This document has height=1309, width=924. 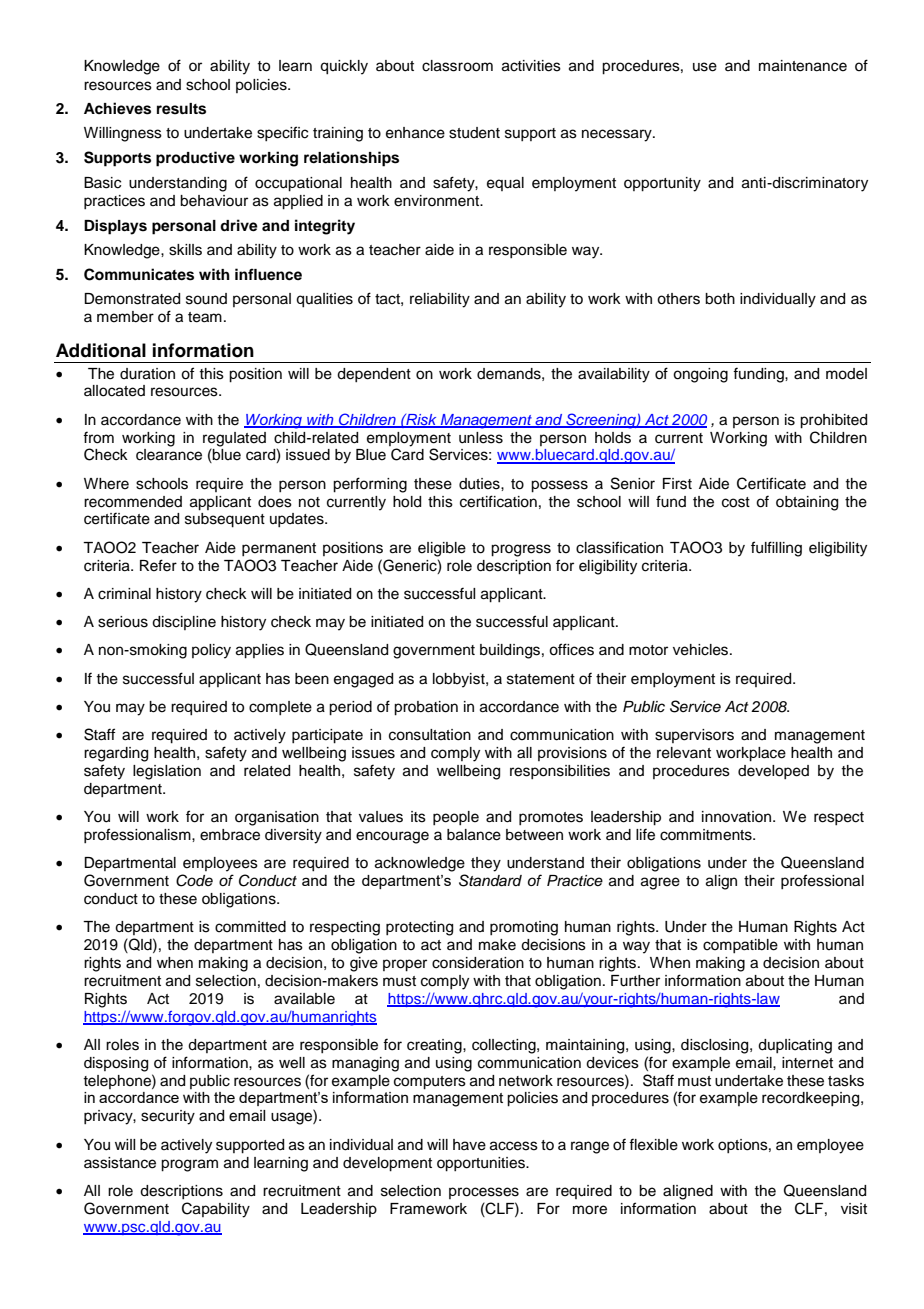 I want to click on student, so click(x=474, y=133).
